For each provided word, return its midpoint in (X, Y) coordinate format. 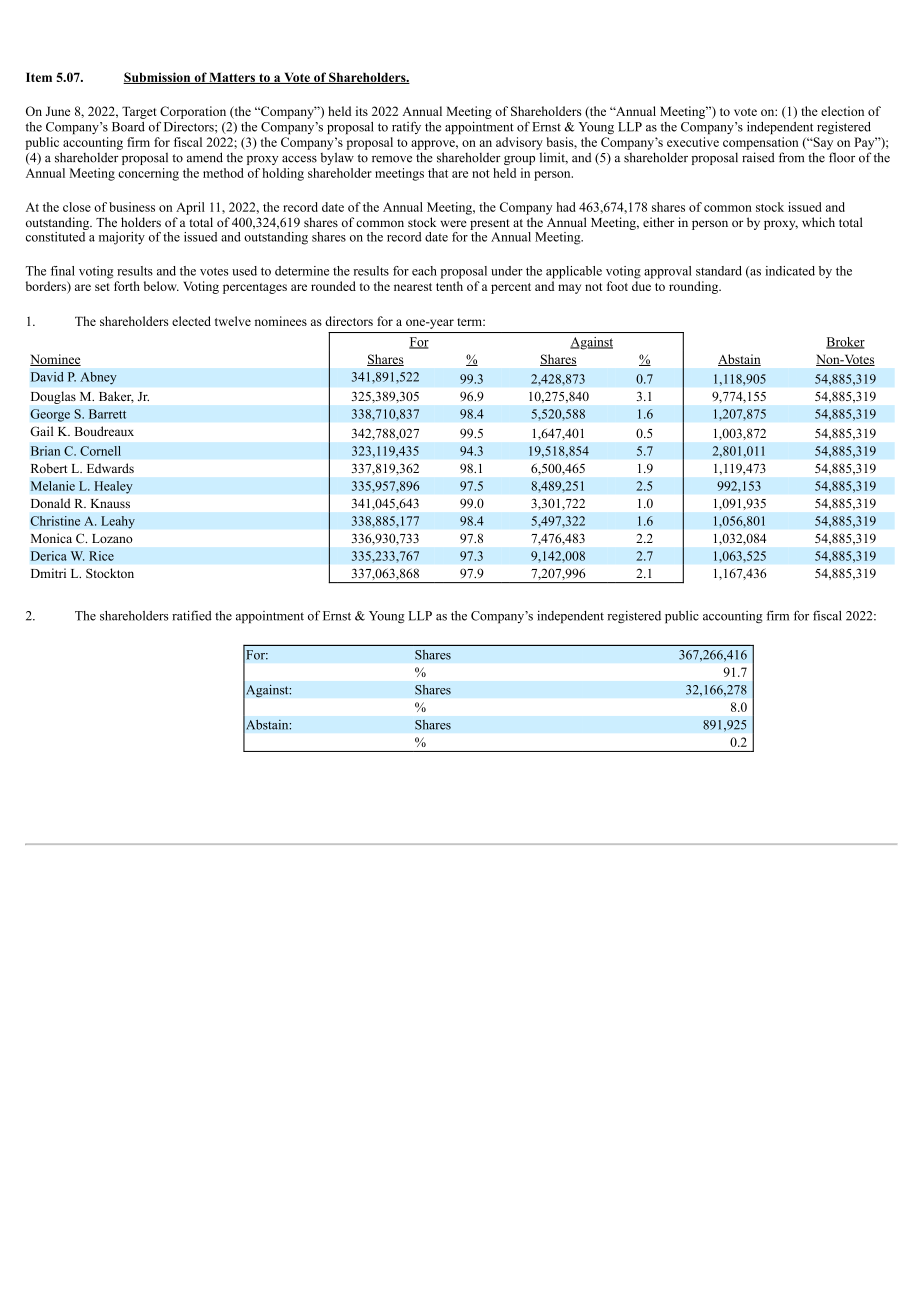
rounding (695, 287)
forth (127, 286)
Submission (158, 78)
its (362, 111)
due (641, 286)
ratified (192, 615)
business (132, 207)
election (842, 111)
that (438, 173)
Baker (116, 397)
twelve (233, 321)
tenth (449, 286)
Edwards (110, 468)
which (818, 222)
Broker (845, 343)
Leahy (118, 522)
